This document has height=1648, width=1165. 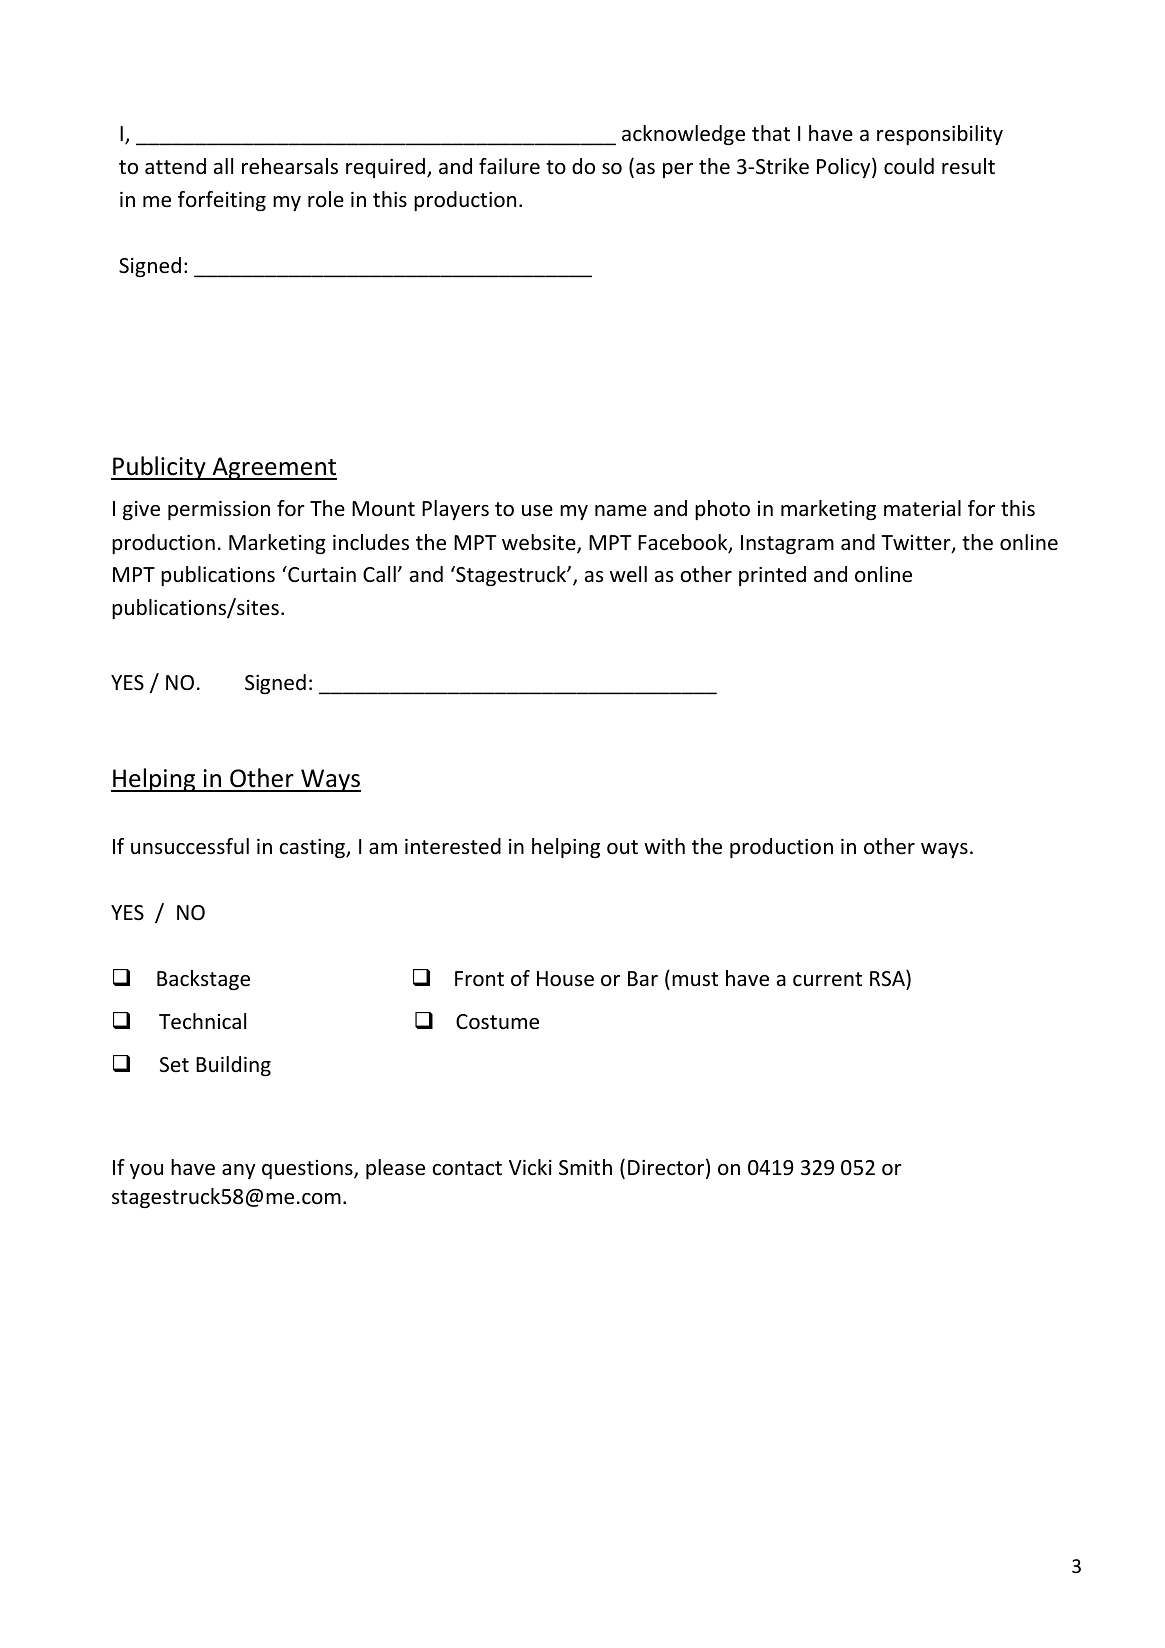 What do you see at coordinates (238, 1171) in the document?
I see `any` at bounding box center [238, 1171].
